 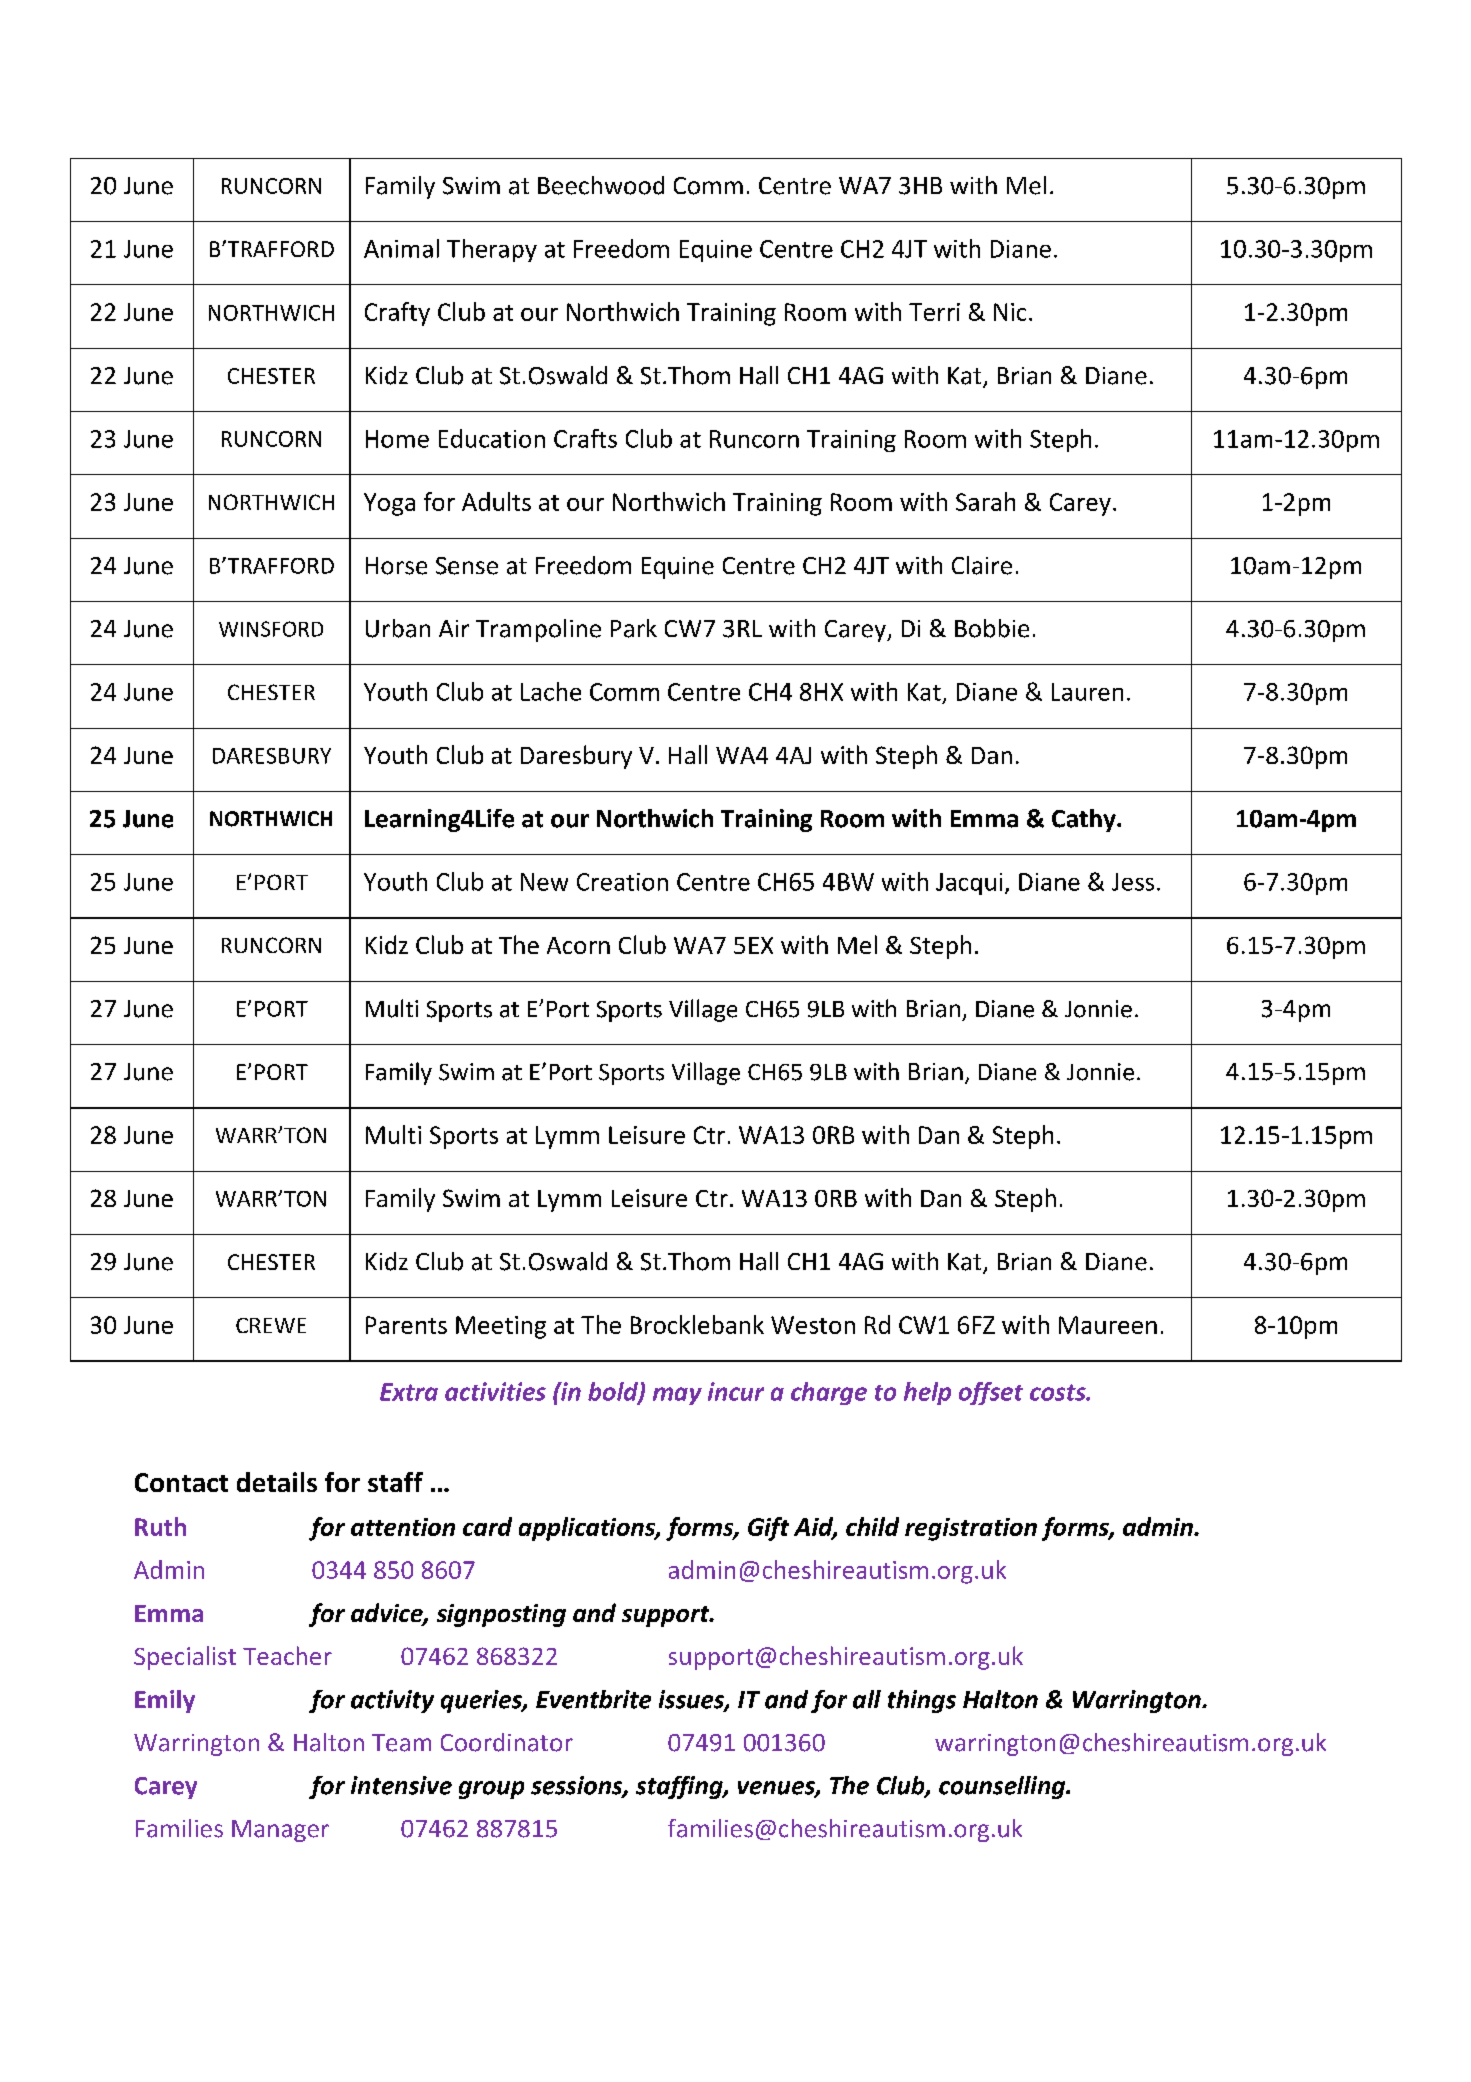 I want to click on Crafty, so click(x=397, y=314).
